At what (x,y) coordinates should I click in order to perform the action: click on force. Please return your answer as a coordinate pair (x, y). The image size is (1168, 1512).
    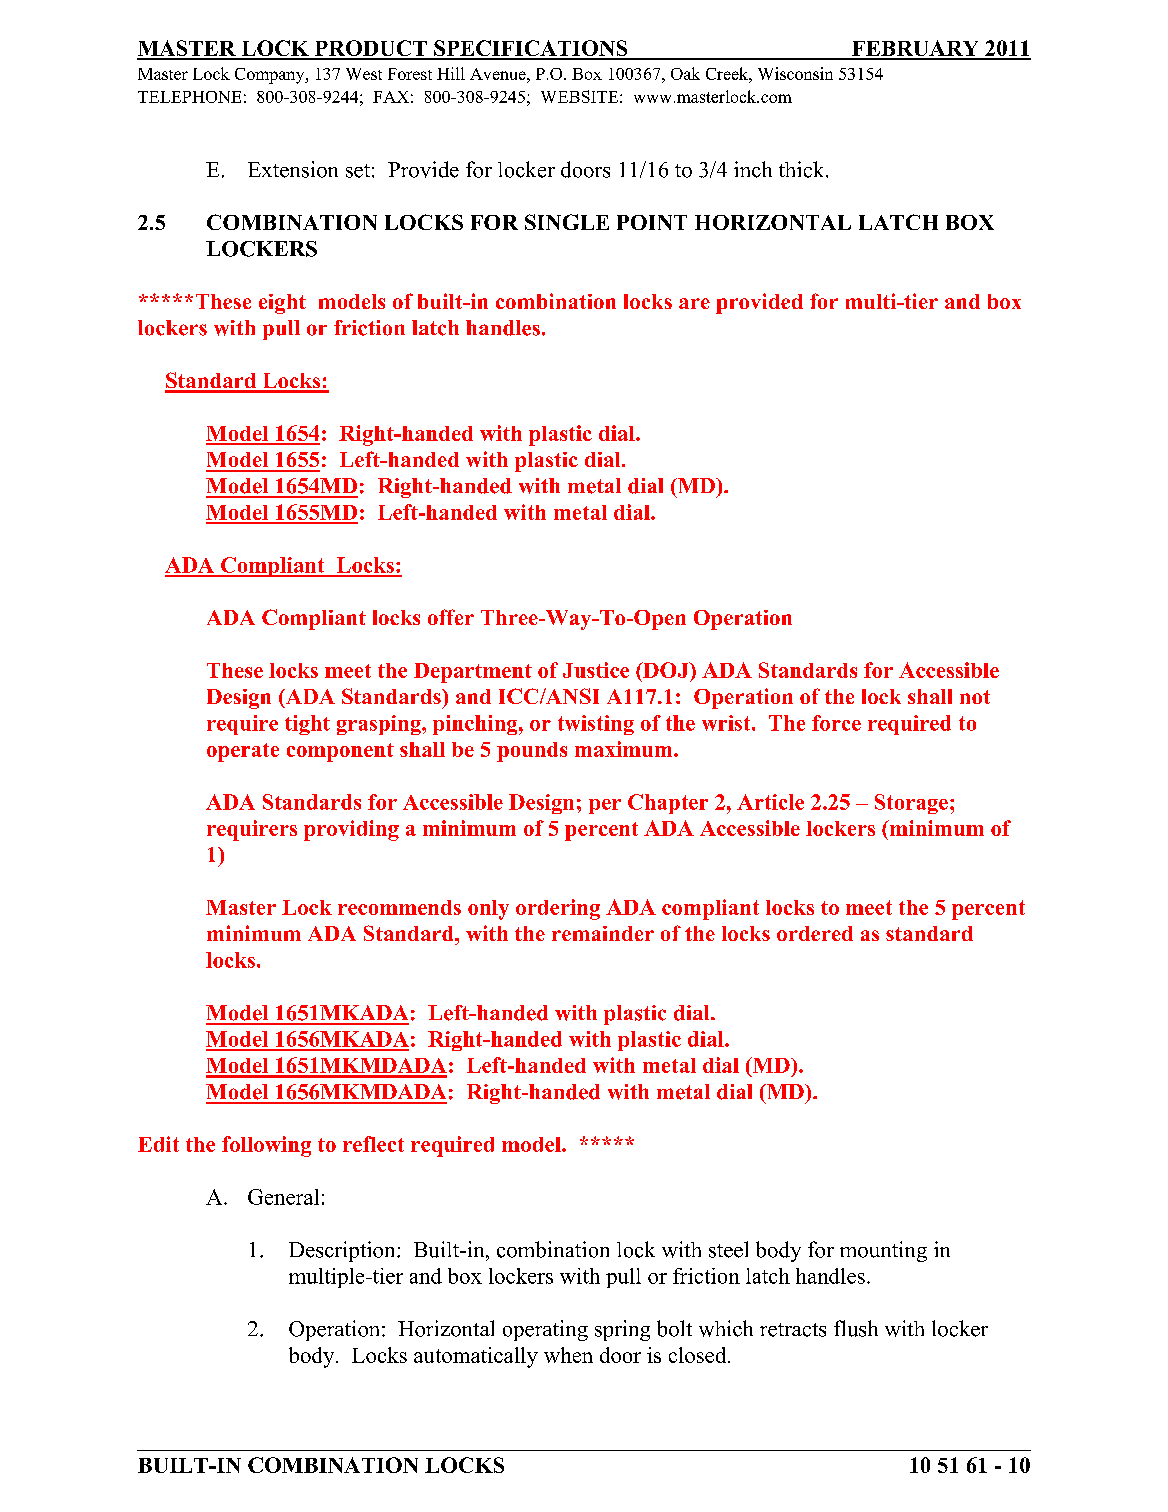
    Looking at the image, I should click on (836, 723).
